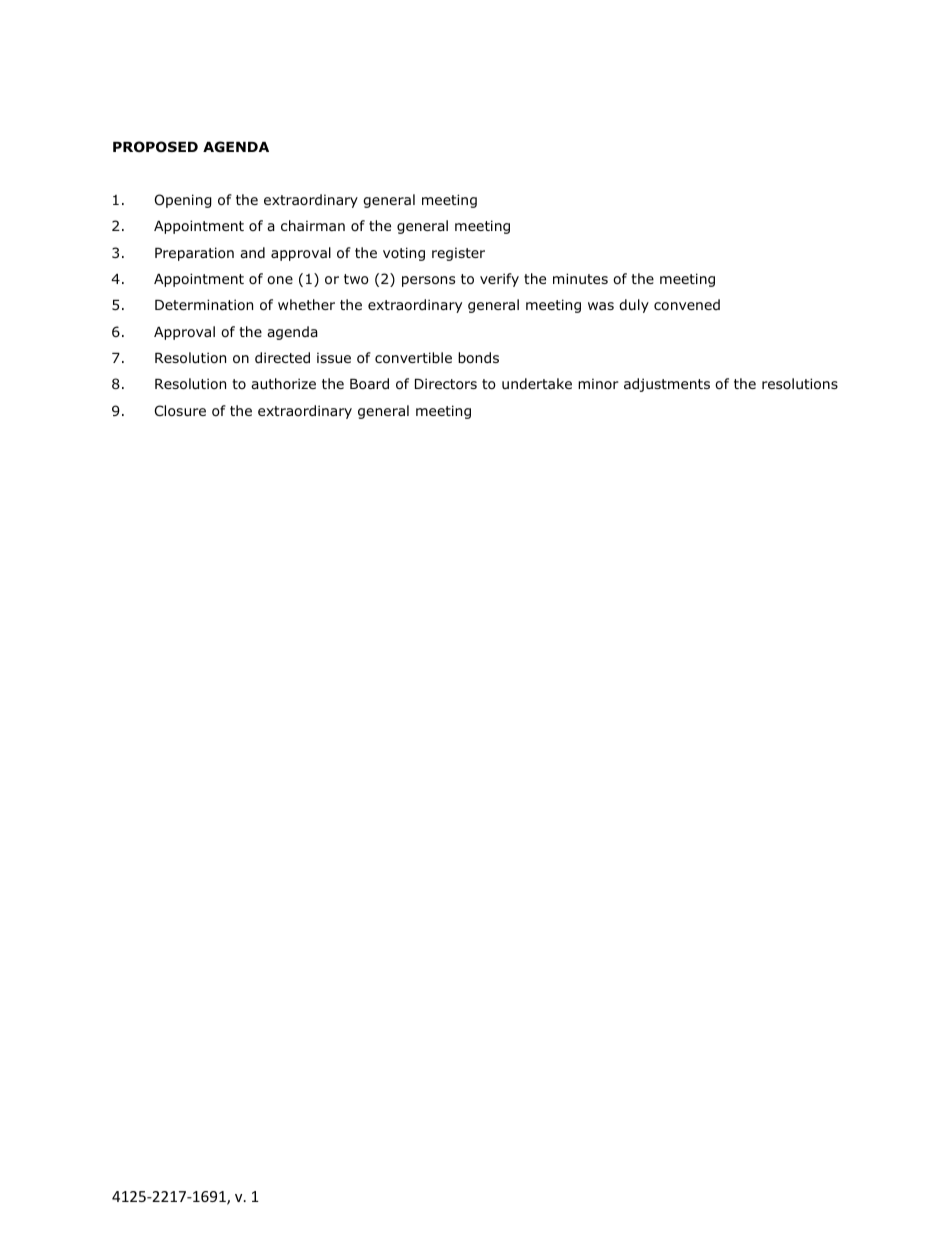 This screenshot has height=1233, width=952. What do you see at coordinates (280, 280) in the screenshot?
I see `one` at bounding box center [280, 280].
